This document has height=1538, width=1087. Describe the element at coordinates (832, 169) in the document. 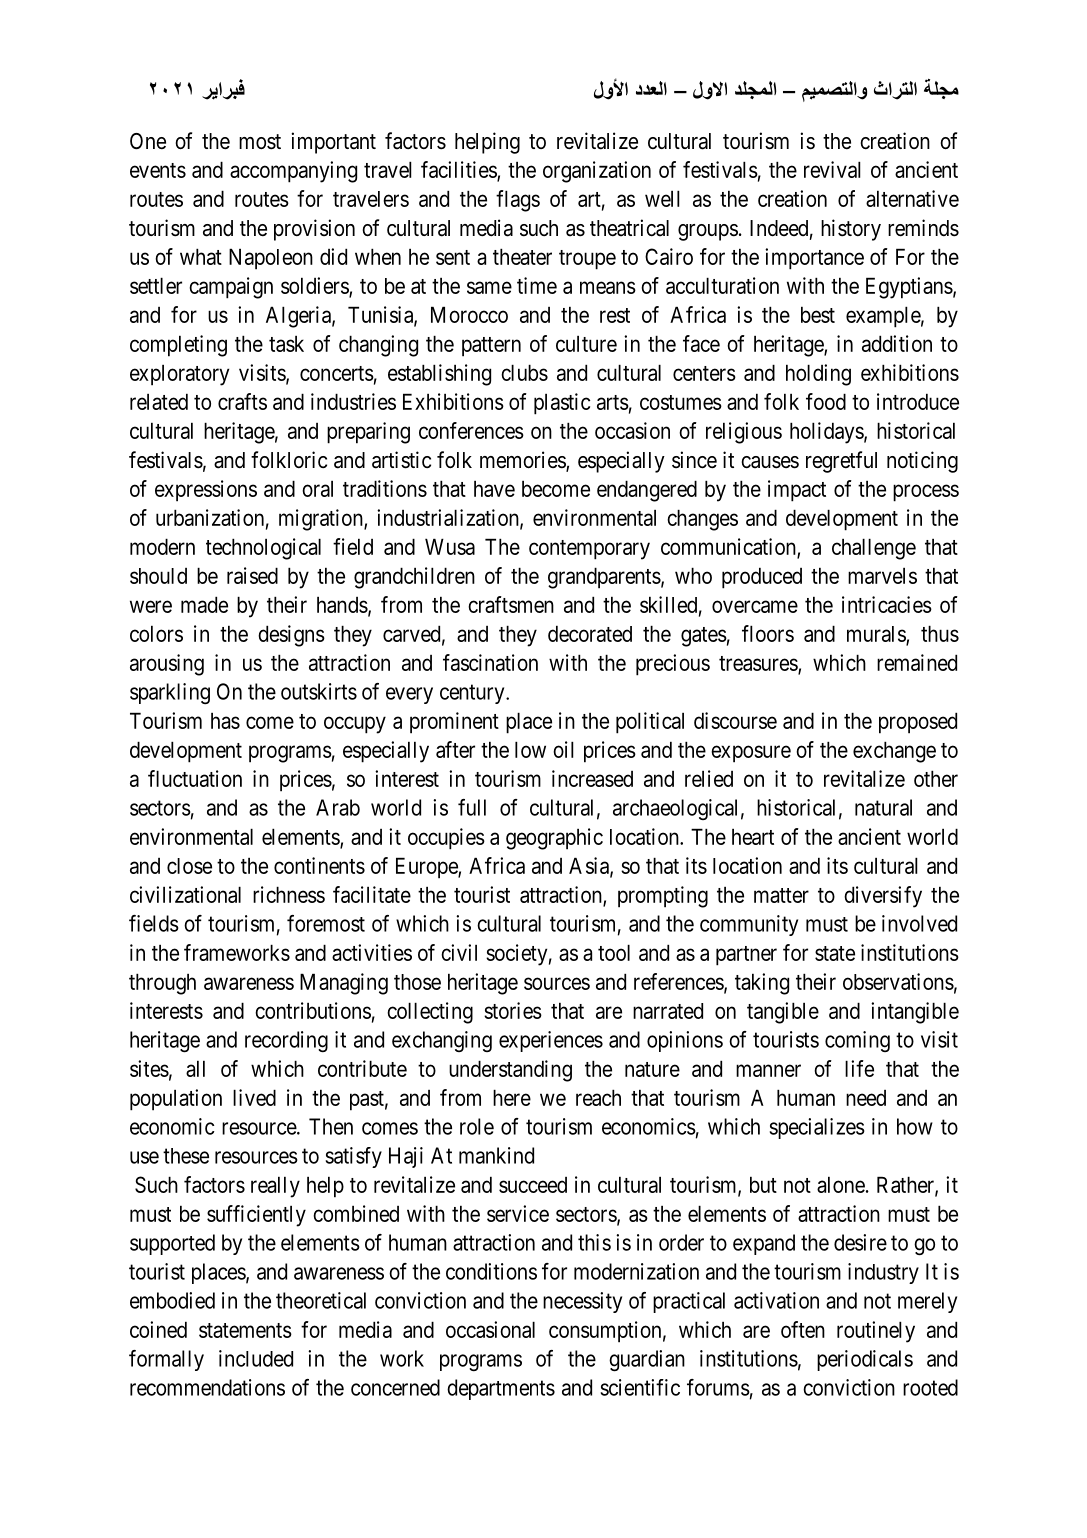

I see `revival` at that location.
